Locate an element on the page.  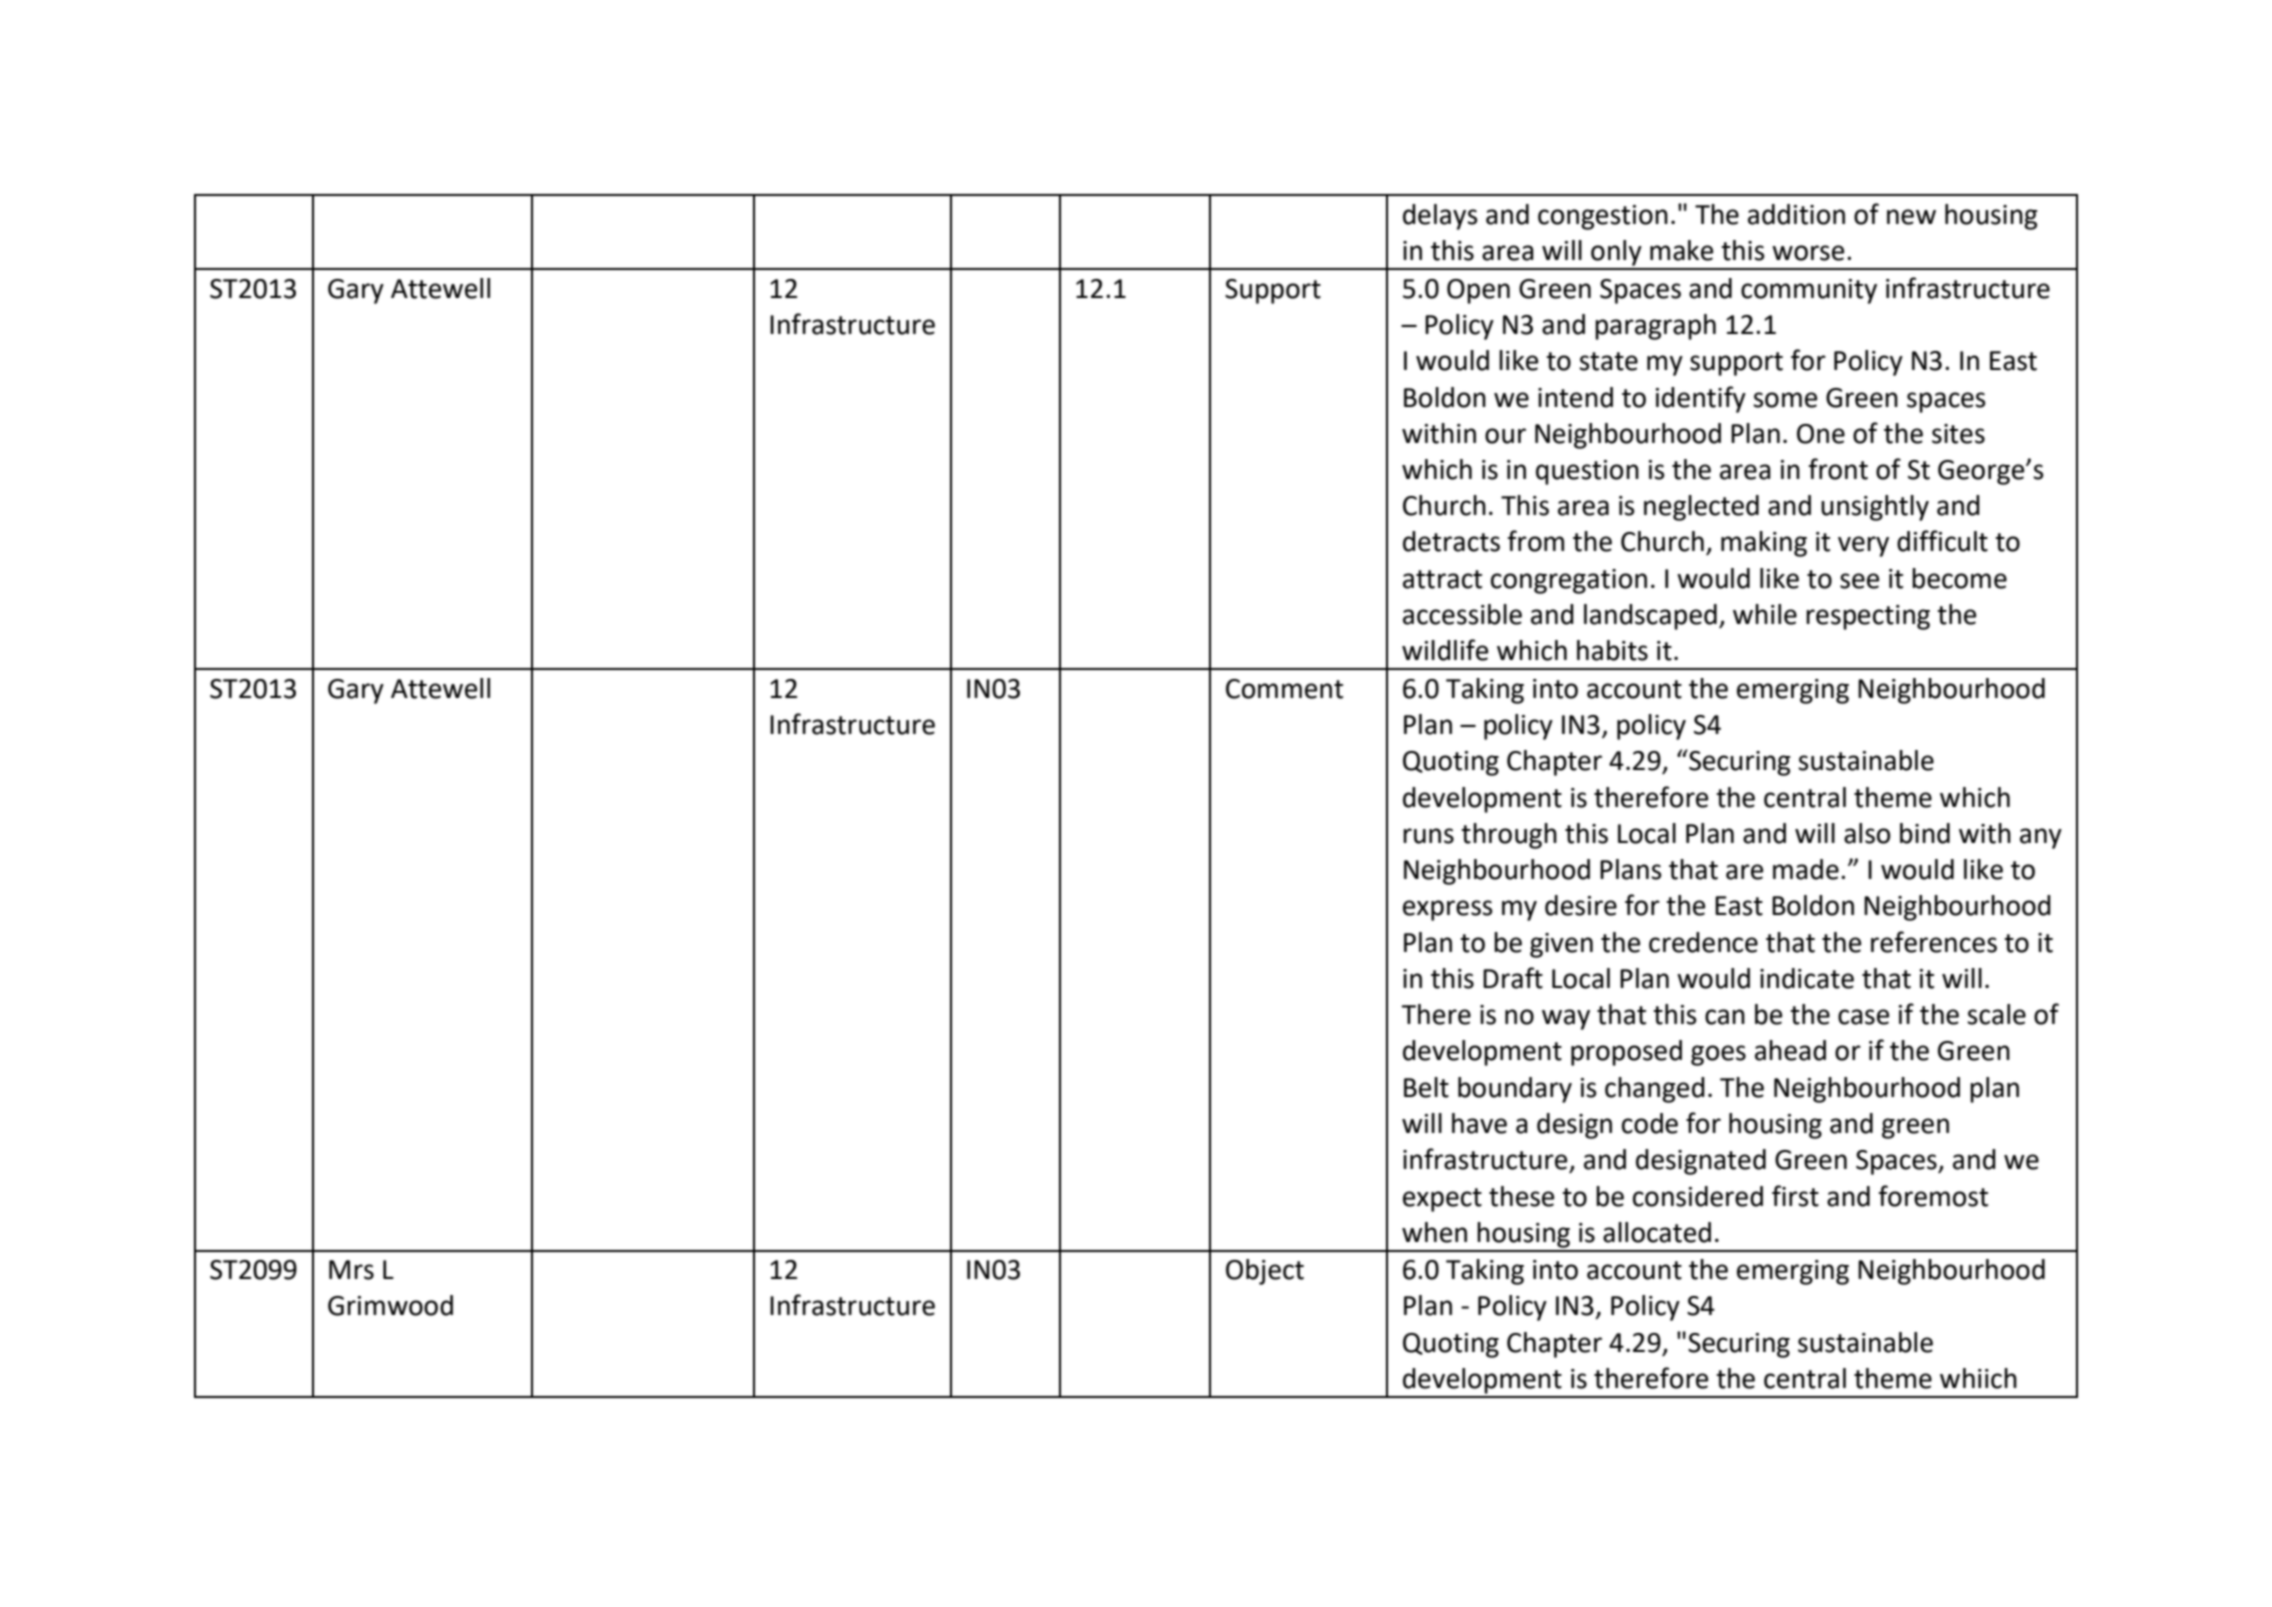
delays is located at coordinates (1440, 217).
